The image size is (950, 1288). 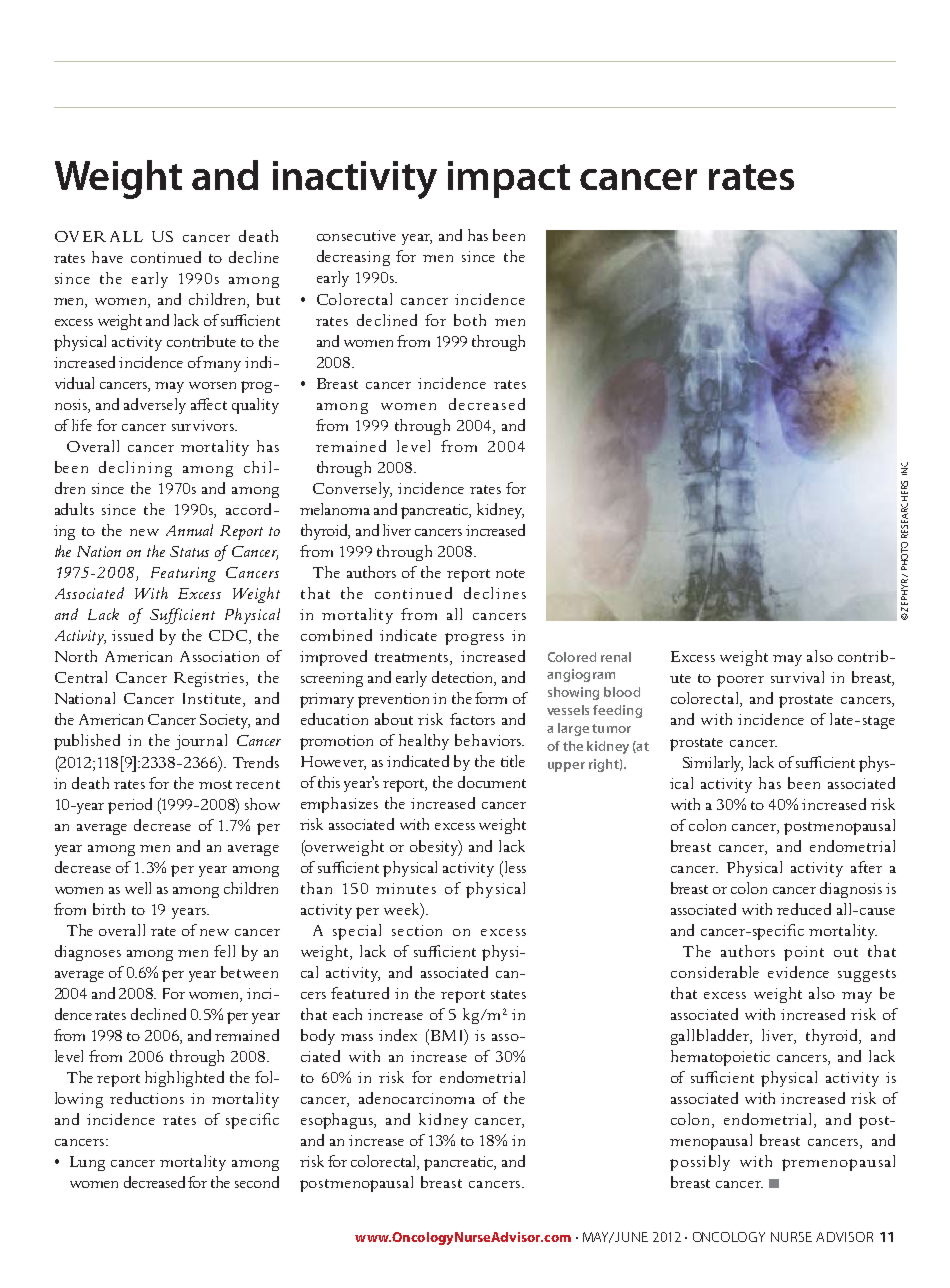 What do you see at coordinates (491, 698) in the image?
I see `form` at bounding box center [491, 698].
